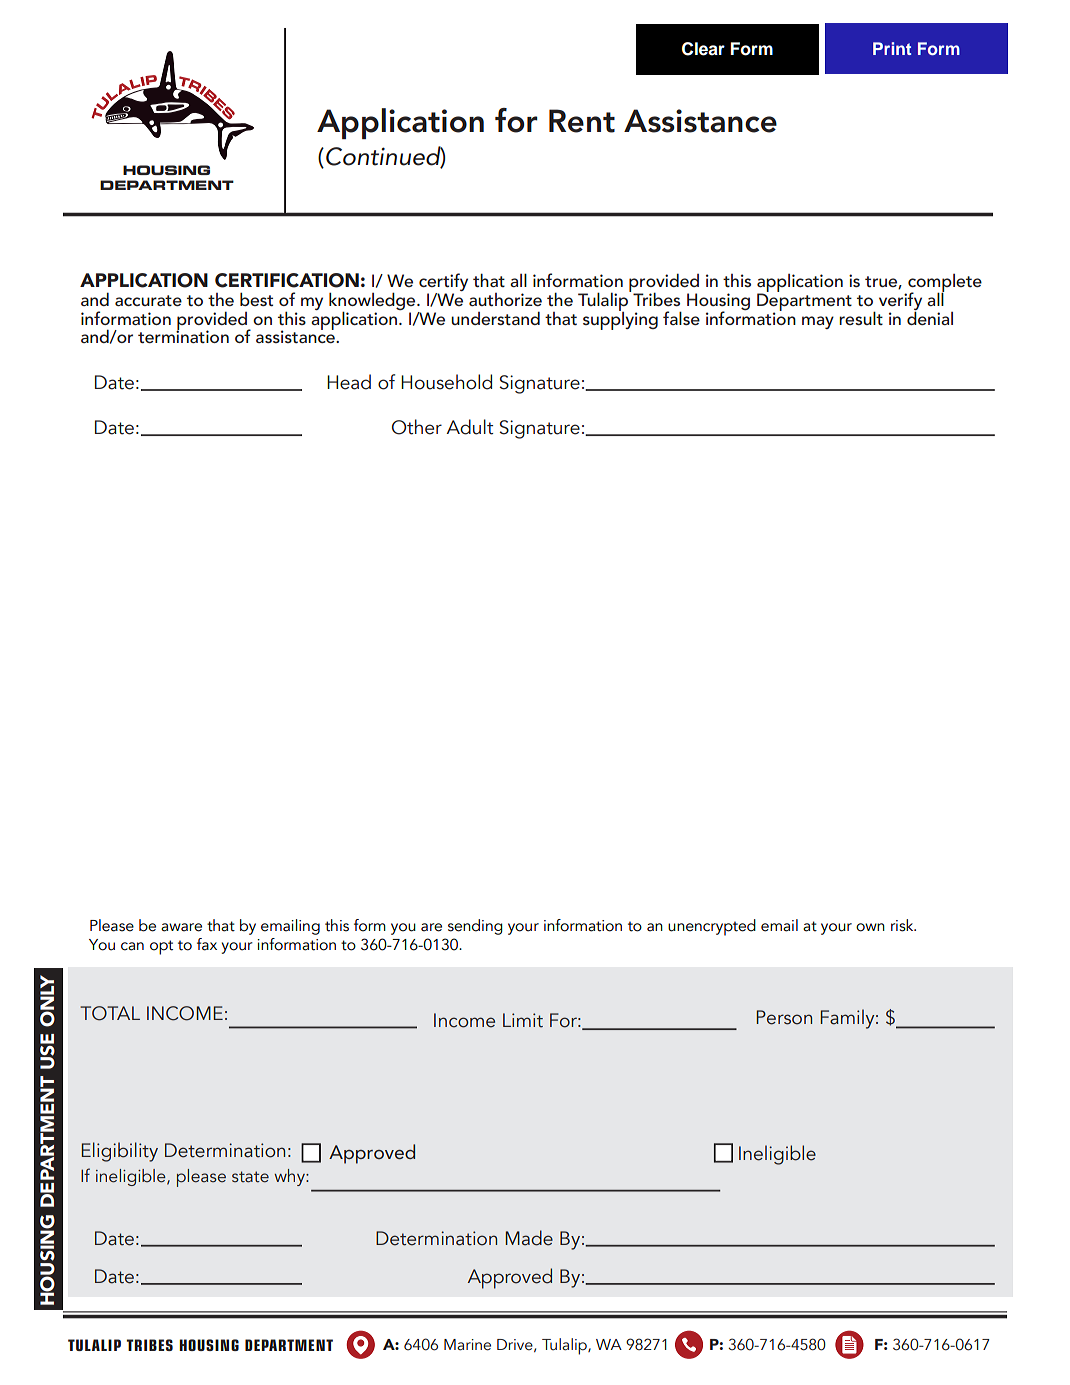 The image size is (1070, 1385). Describe the element at coordinates (582, 121) in the screenshot. I see `Rent` at that location.
